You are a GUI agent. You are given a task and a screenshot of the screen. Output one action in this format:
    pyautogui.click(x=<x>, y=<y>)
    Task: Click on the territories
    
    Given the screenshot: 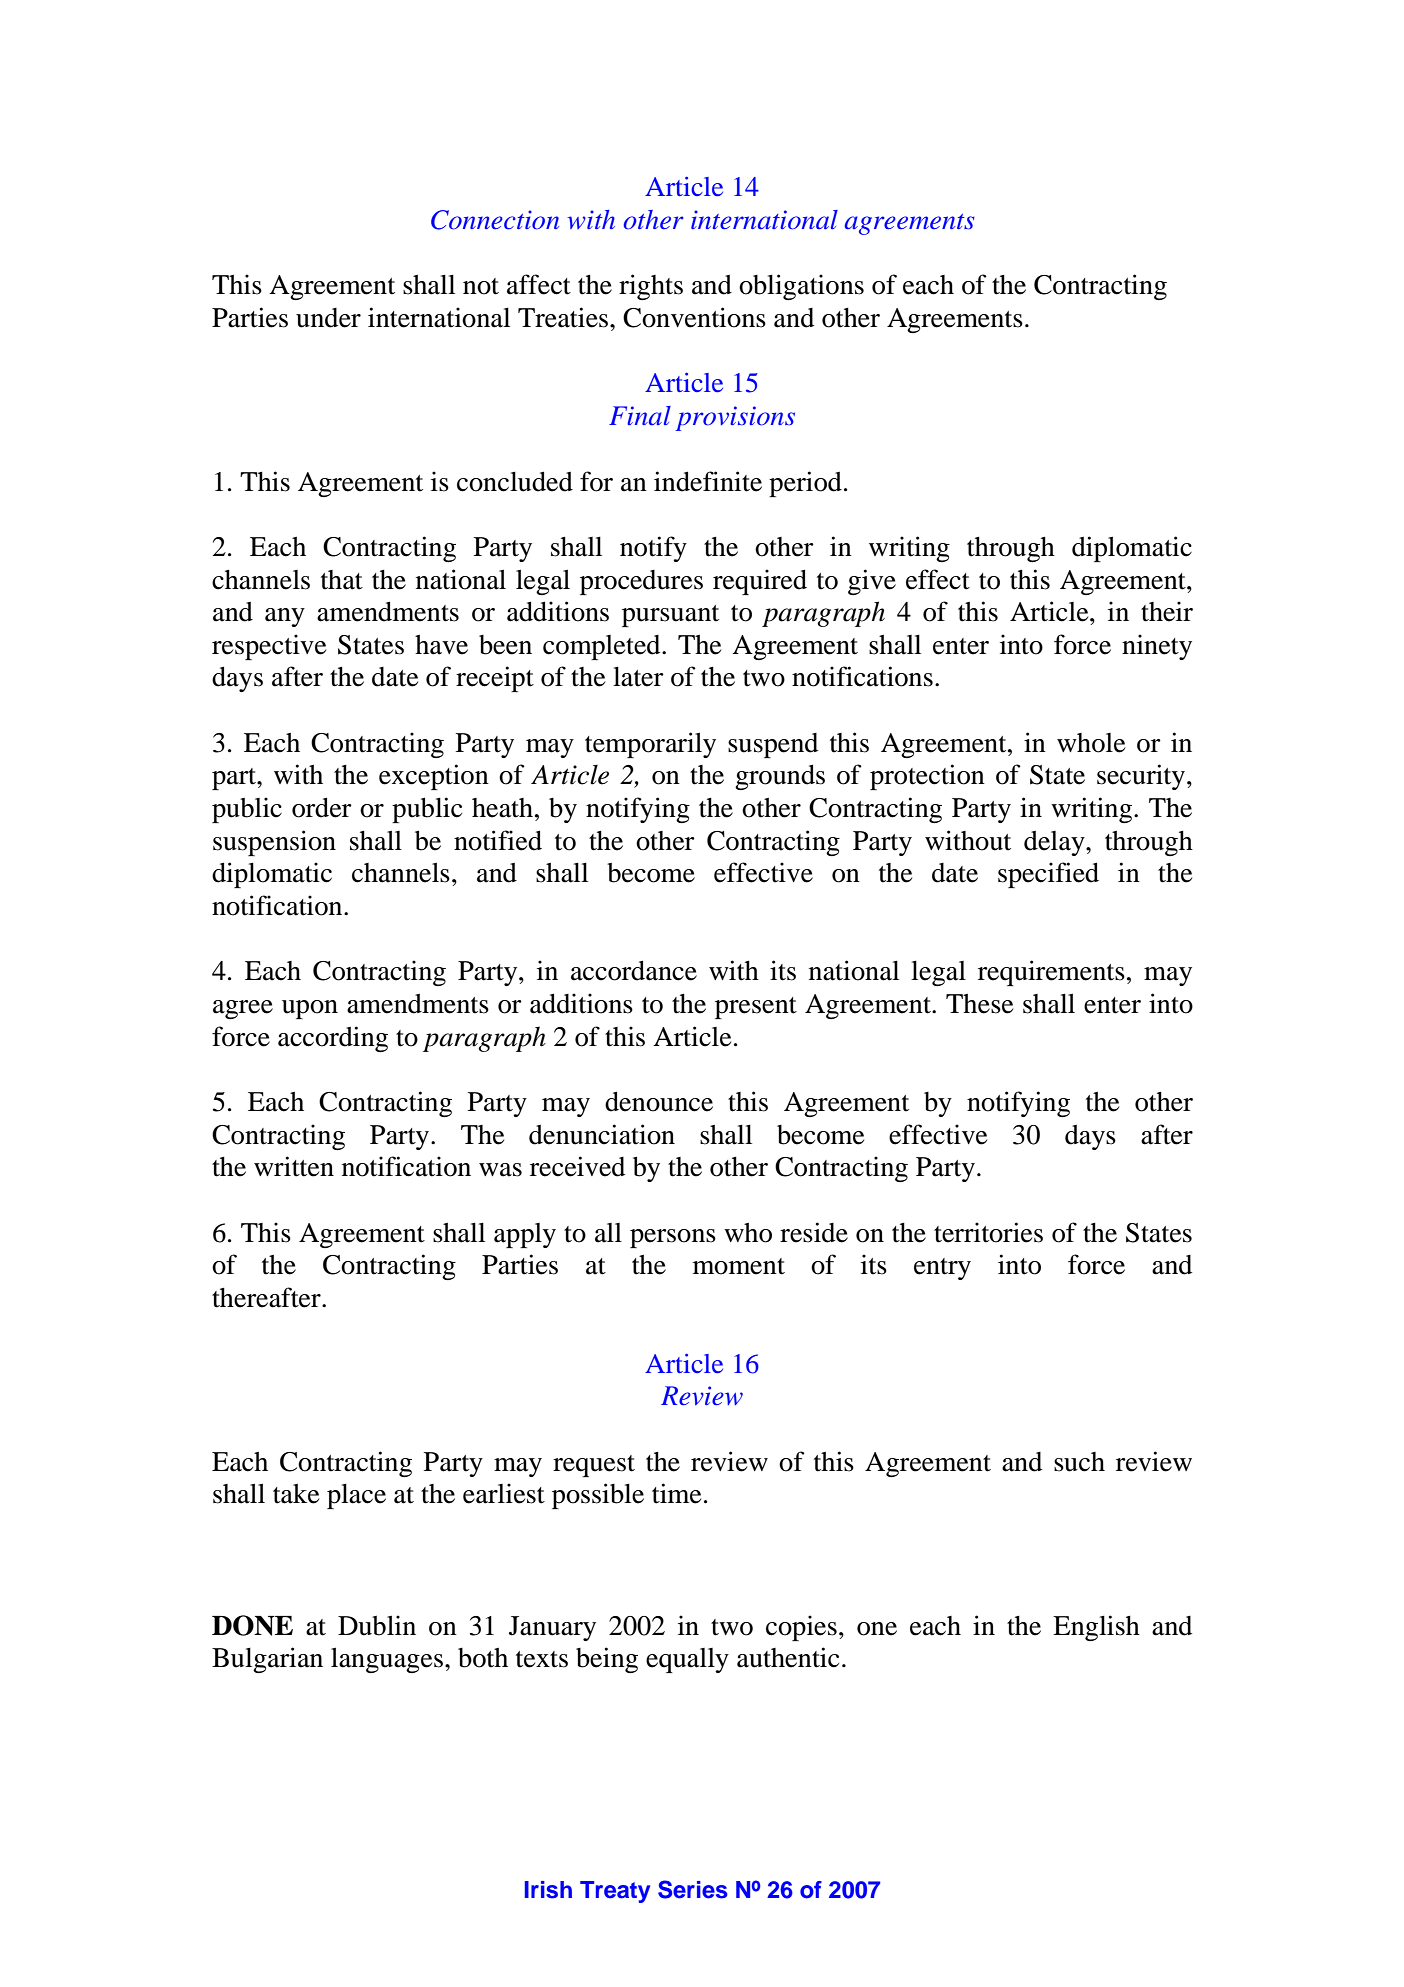 What is the action you would take?
    pyautogui.click(x=988, y=1232)
